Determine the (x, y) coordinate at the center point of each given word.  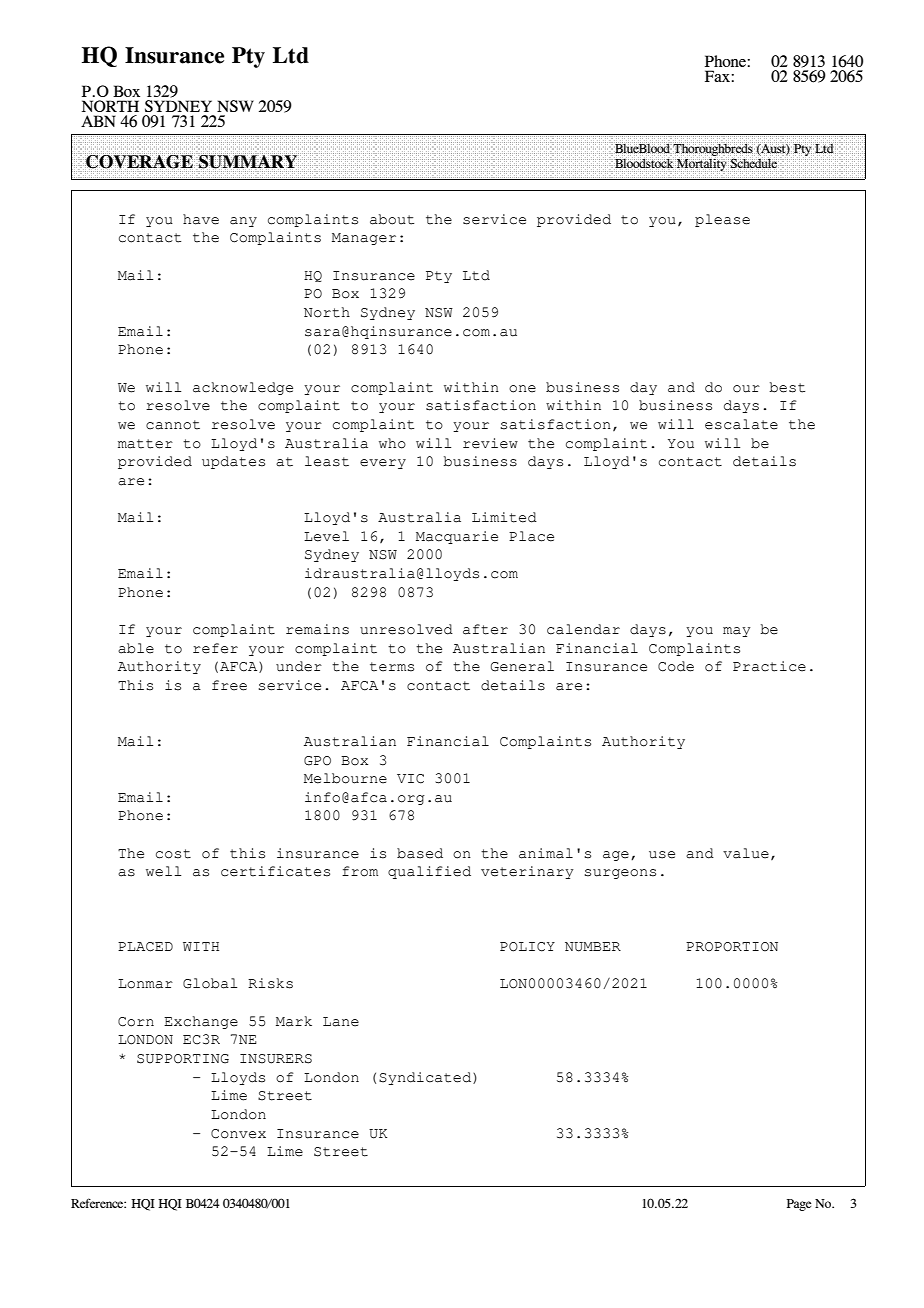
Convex (238, 1134)
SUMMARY (248, 161)
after (485, 629)
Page (799, 1205)
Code (676, 666)
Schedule (754, 163)
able (136, 648)
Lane (341, 1022)
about (392, 219)
